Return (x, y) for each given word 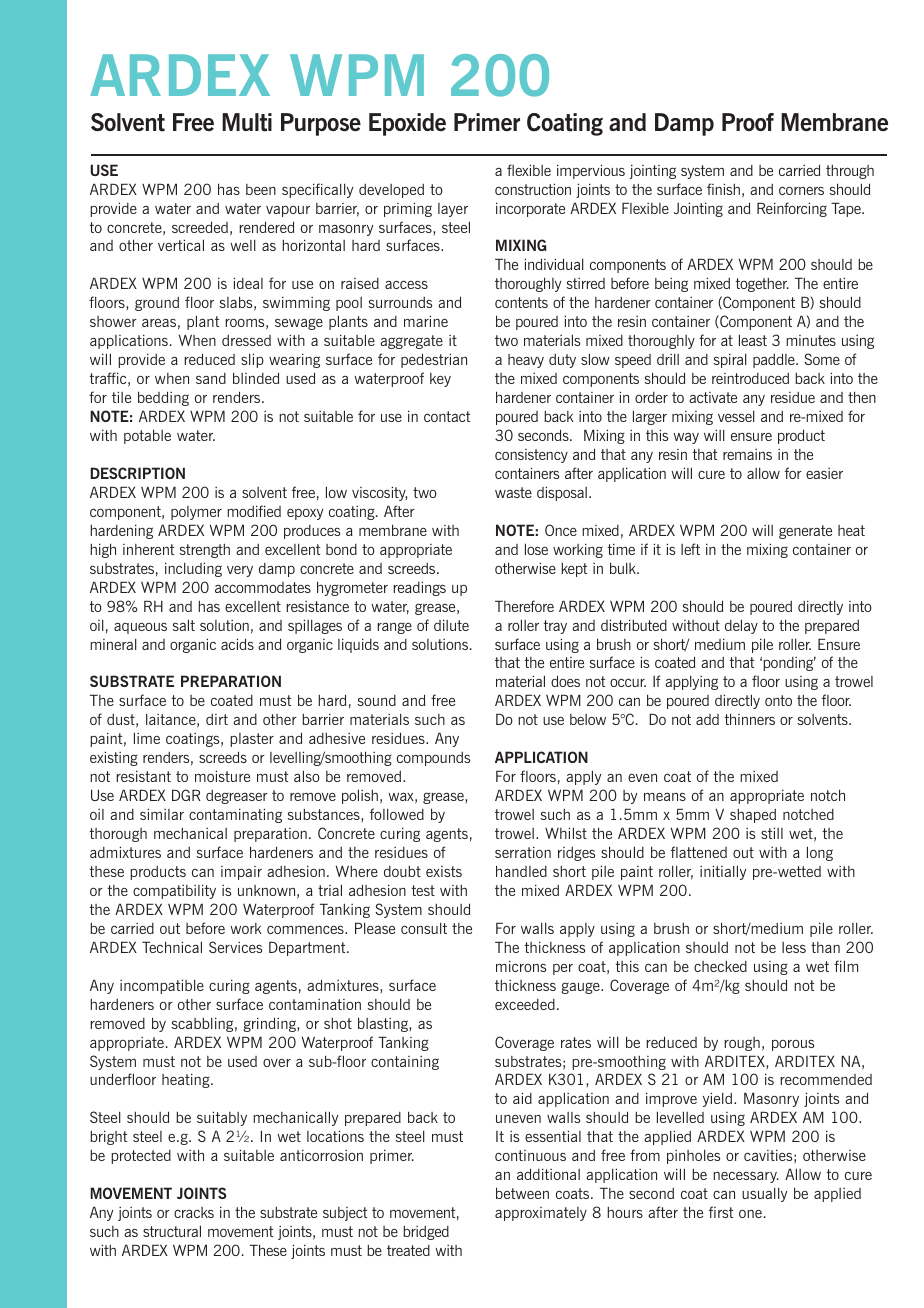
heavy (526, 361)
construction (533, 189)
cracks (194, 1212)
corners (801, 190)
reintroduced (750, 378)
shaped (753, 816)
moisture (222, 776)
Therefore (524, 606)
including (193, 569)
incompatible (162, 986)
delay (741, 626)
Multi (247, 122)
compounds (433, 759)
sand (211, 378)
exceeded (525, 1004)
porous (793, 1045)
